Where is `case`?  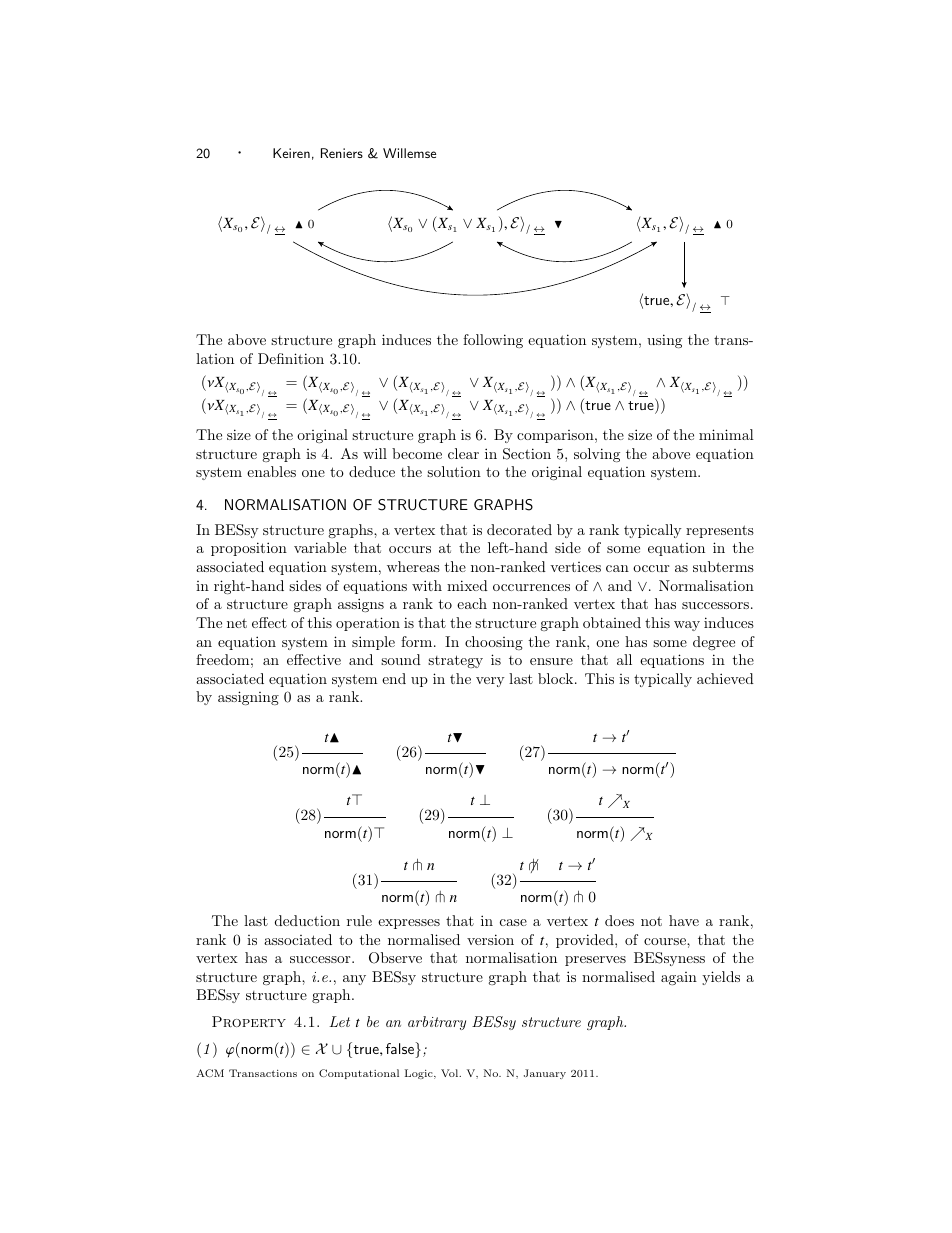
case is located at coordinates (513, 922).
